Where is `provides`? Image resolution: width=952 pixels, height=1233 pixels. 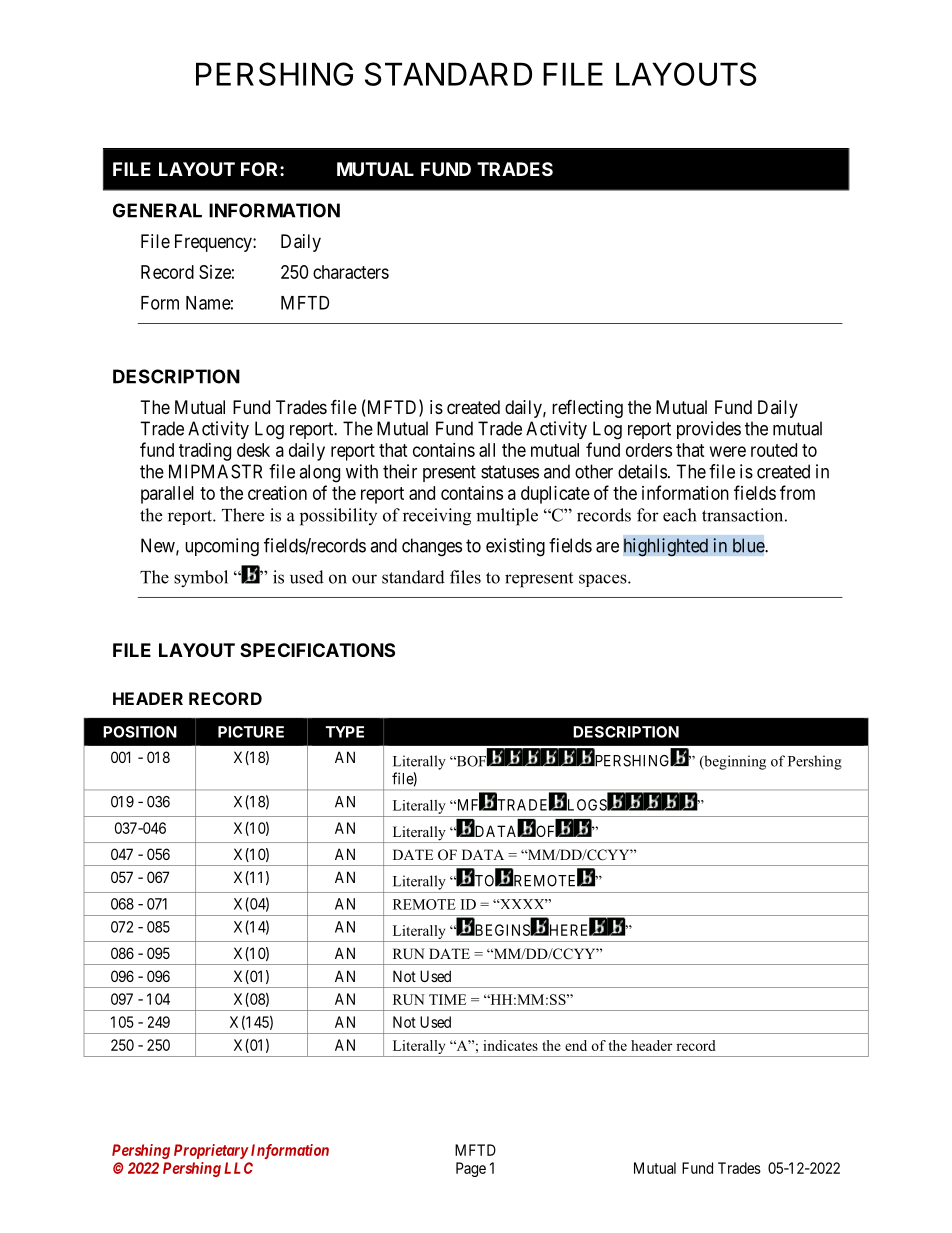 provides is located at coordinates (709, 430).
